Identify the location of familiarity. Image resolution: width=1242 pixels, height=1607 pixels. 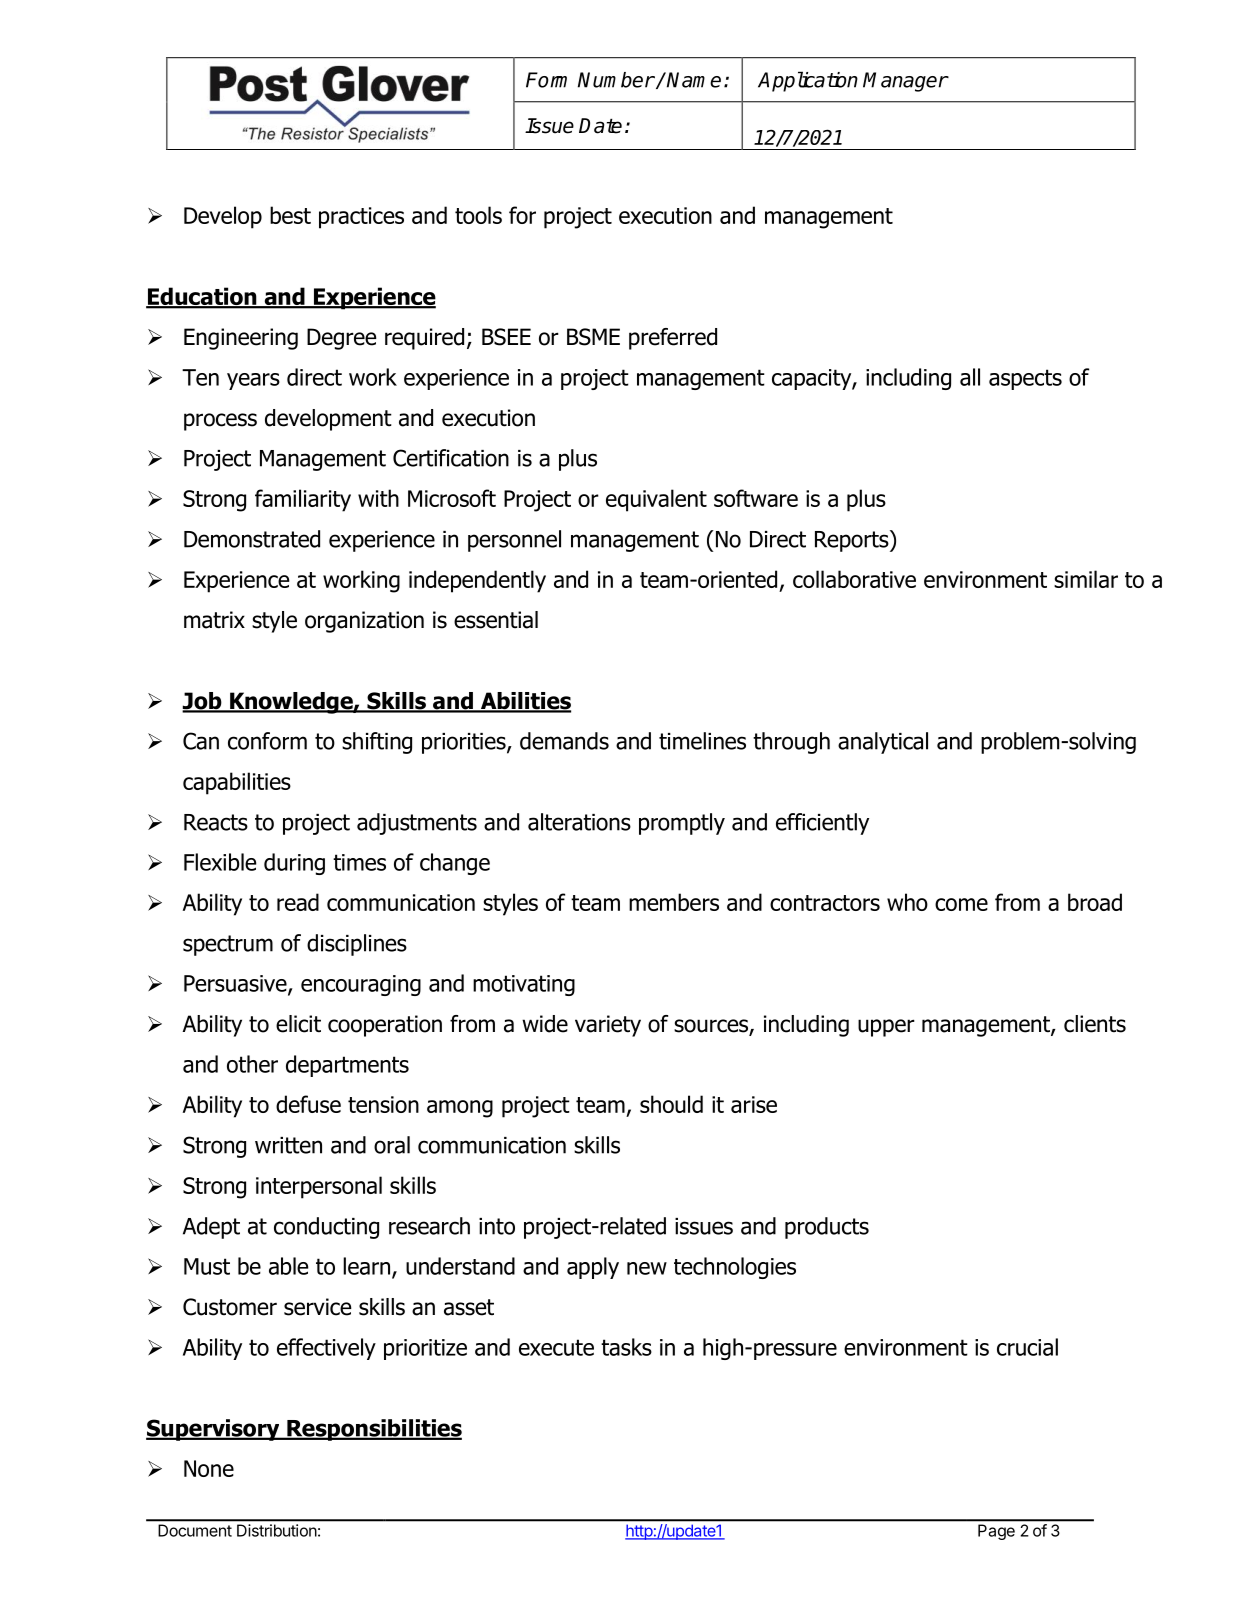
(303, 500).
